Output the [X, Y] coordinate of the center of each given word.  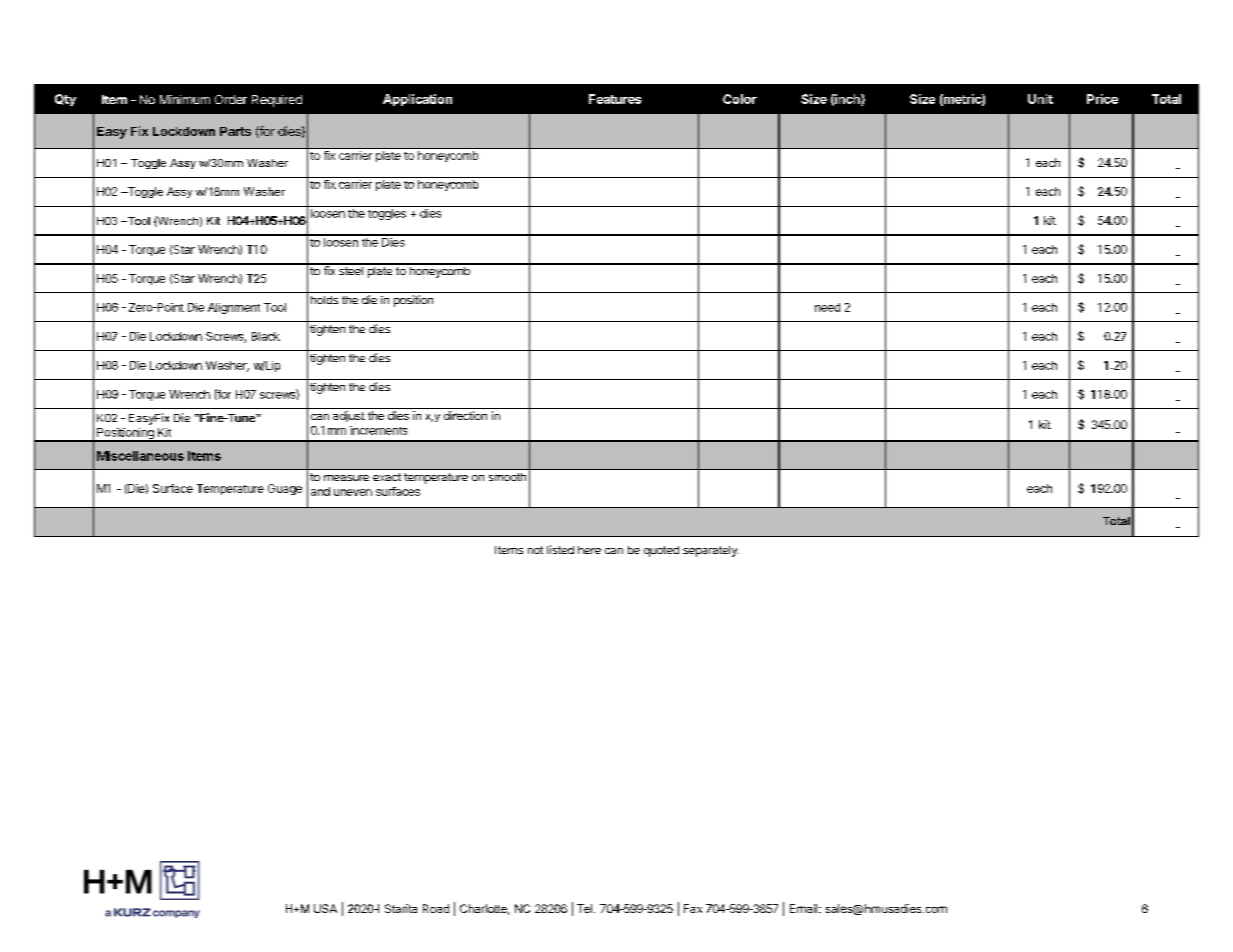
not [535, 550]
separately [711, 551]
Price [1102, 99]
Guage [285, 489]
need [827, 307]
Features [615, 99]
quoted [661, 551]
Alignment [234, 308]
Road [436, 908]
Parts [235, 131]
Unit [1040, 99]
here [589, 550]
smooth [507, 477]
